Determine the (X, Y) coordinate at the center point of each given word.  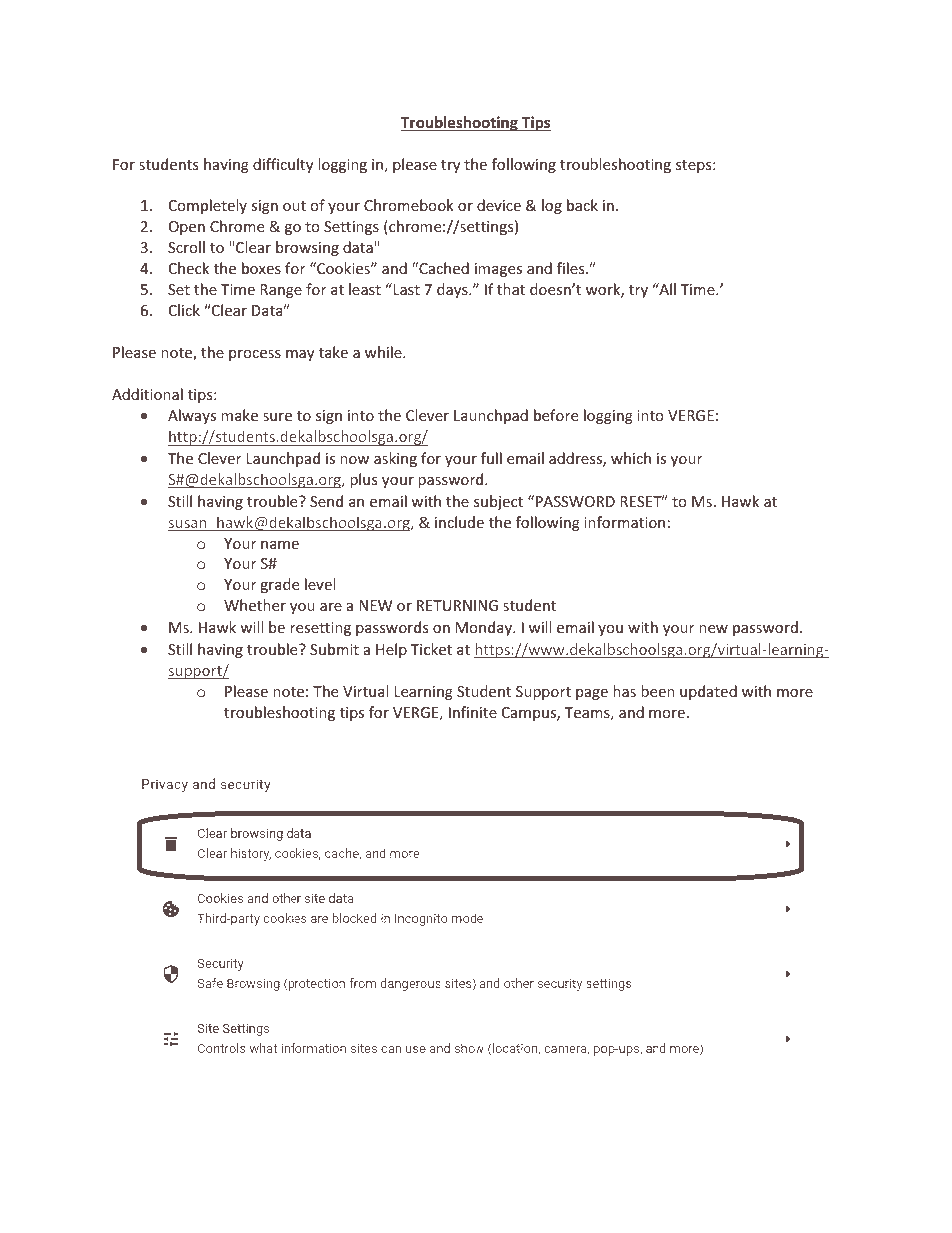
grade (279, 585)
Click (184, 310)
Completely (208, 206)
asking (395, 459)
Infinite (473, 712)
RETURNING (457, 605)
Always (192, 416)
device (499, 205)
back (582, 205)
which (631, 458)
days (453, 290)
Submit (334, 649)
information (624, 522)
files (572, 268)
